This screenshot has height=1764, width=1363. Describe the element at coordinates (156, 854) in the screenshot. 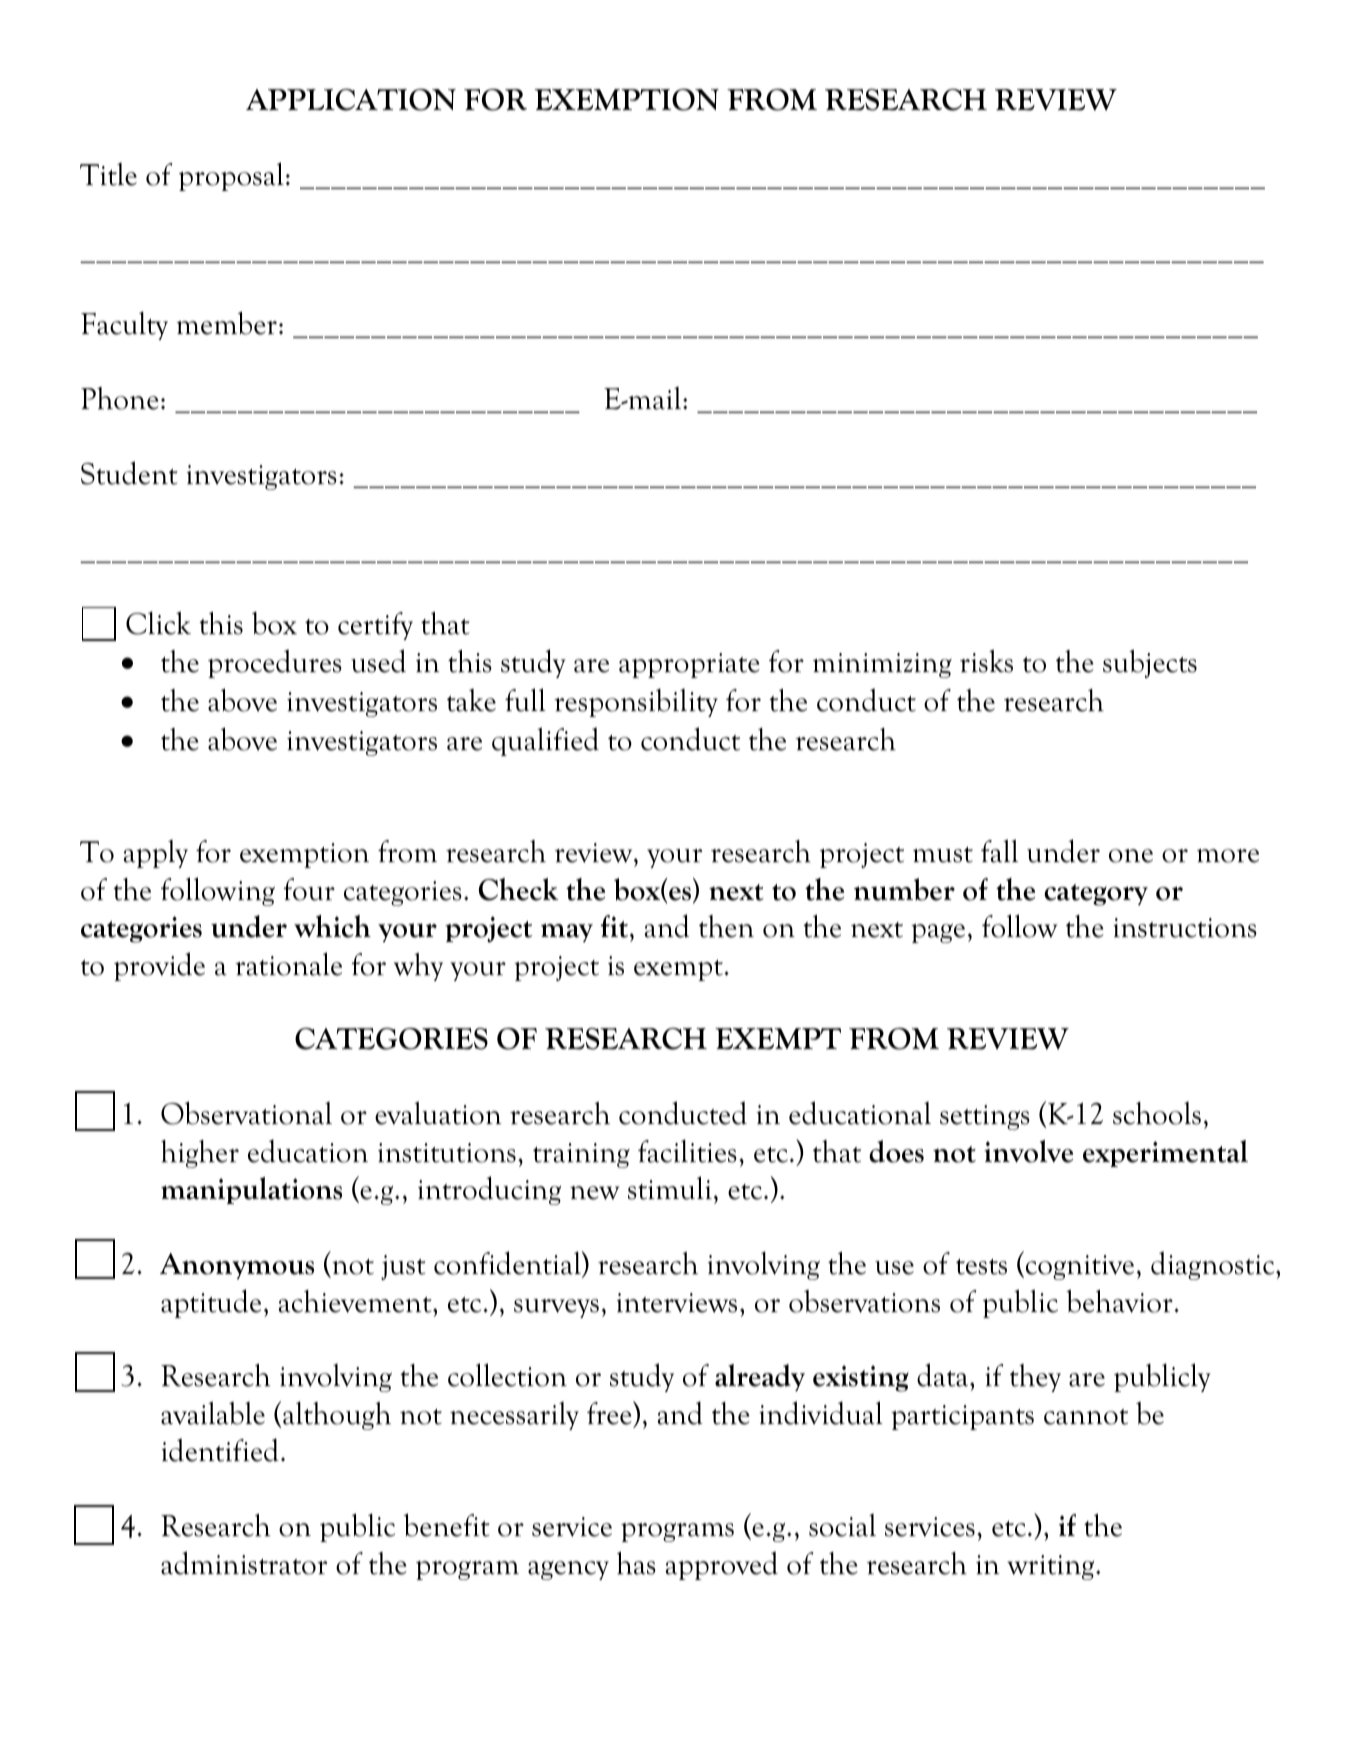

I see `apply` at that location.
